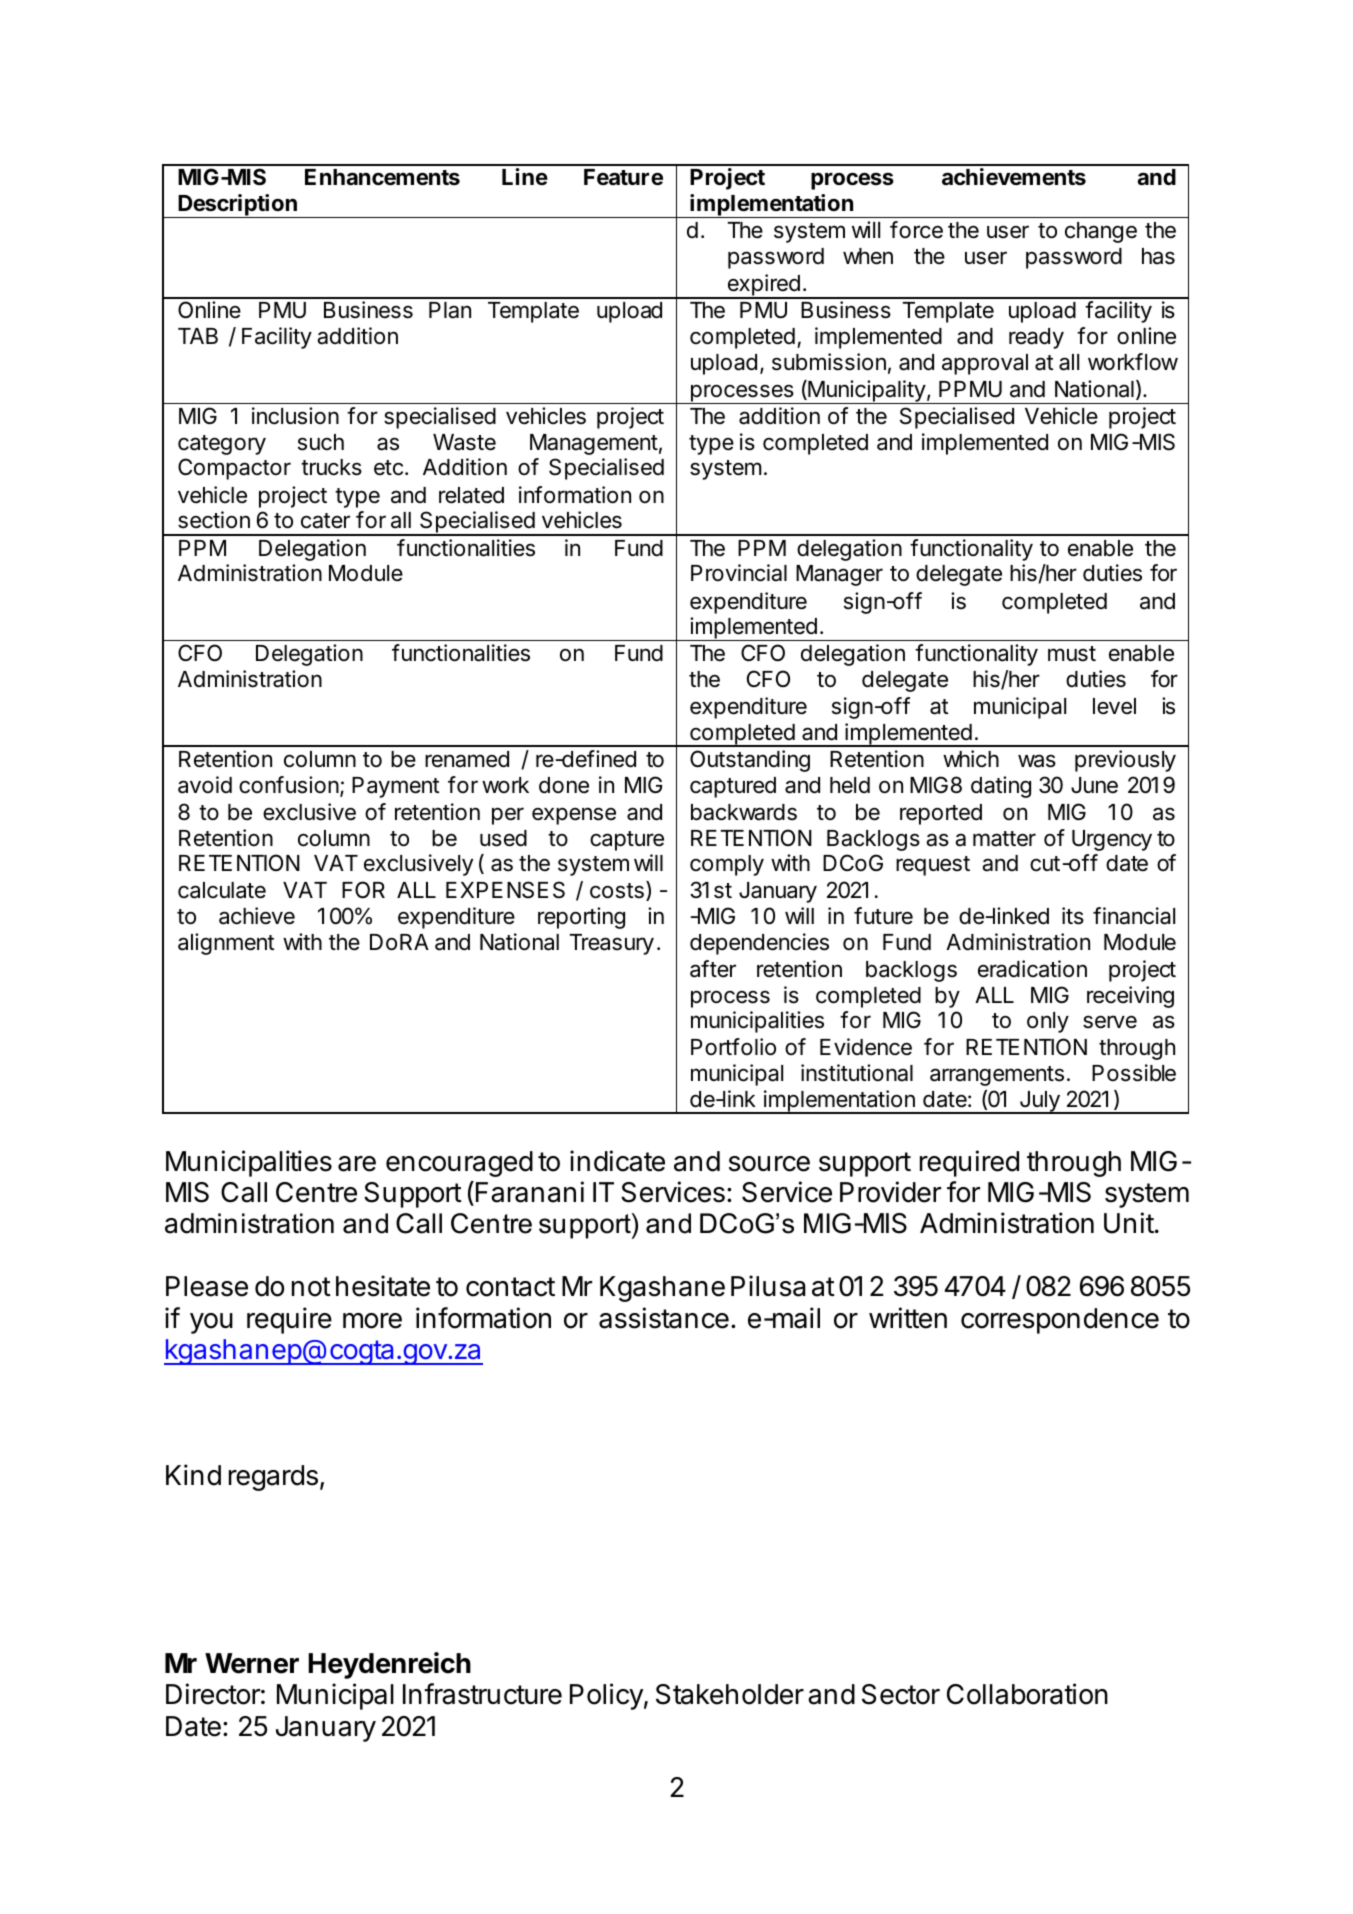 The image size is (1353, 1914). What do you see at coordinates (1039, 1102) in the page?
I see `July` at bounding box center [1039, 1102].
